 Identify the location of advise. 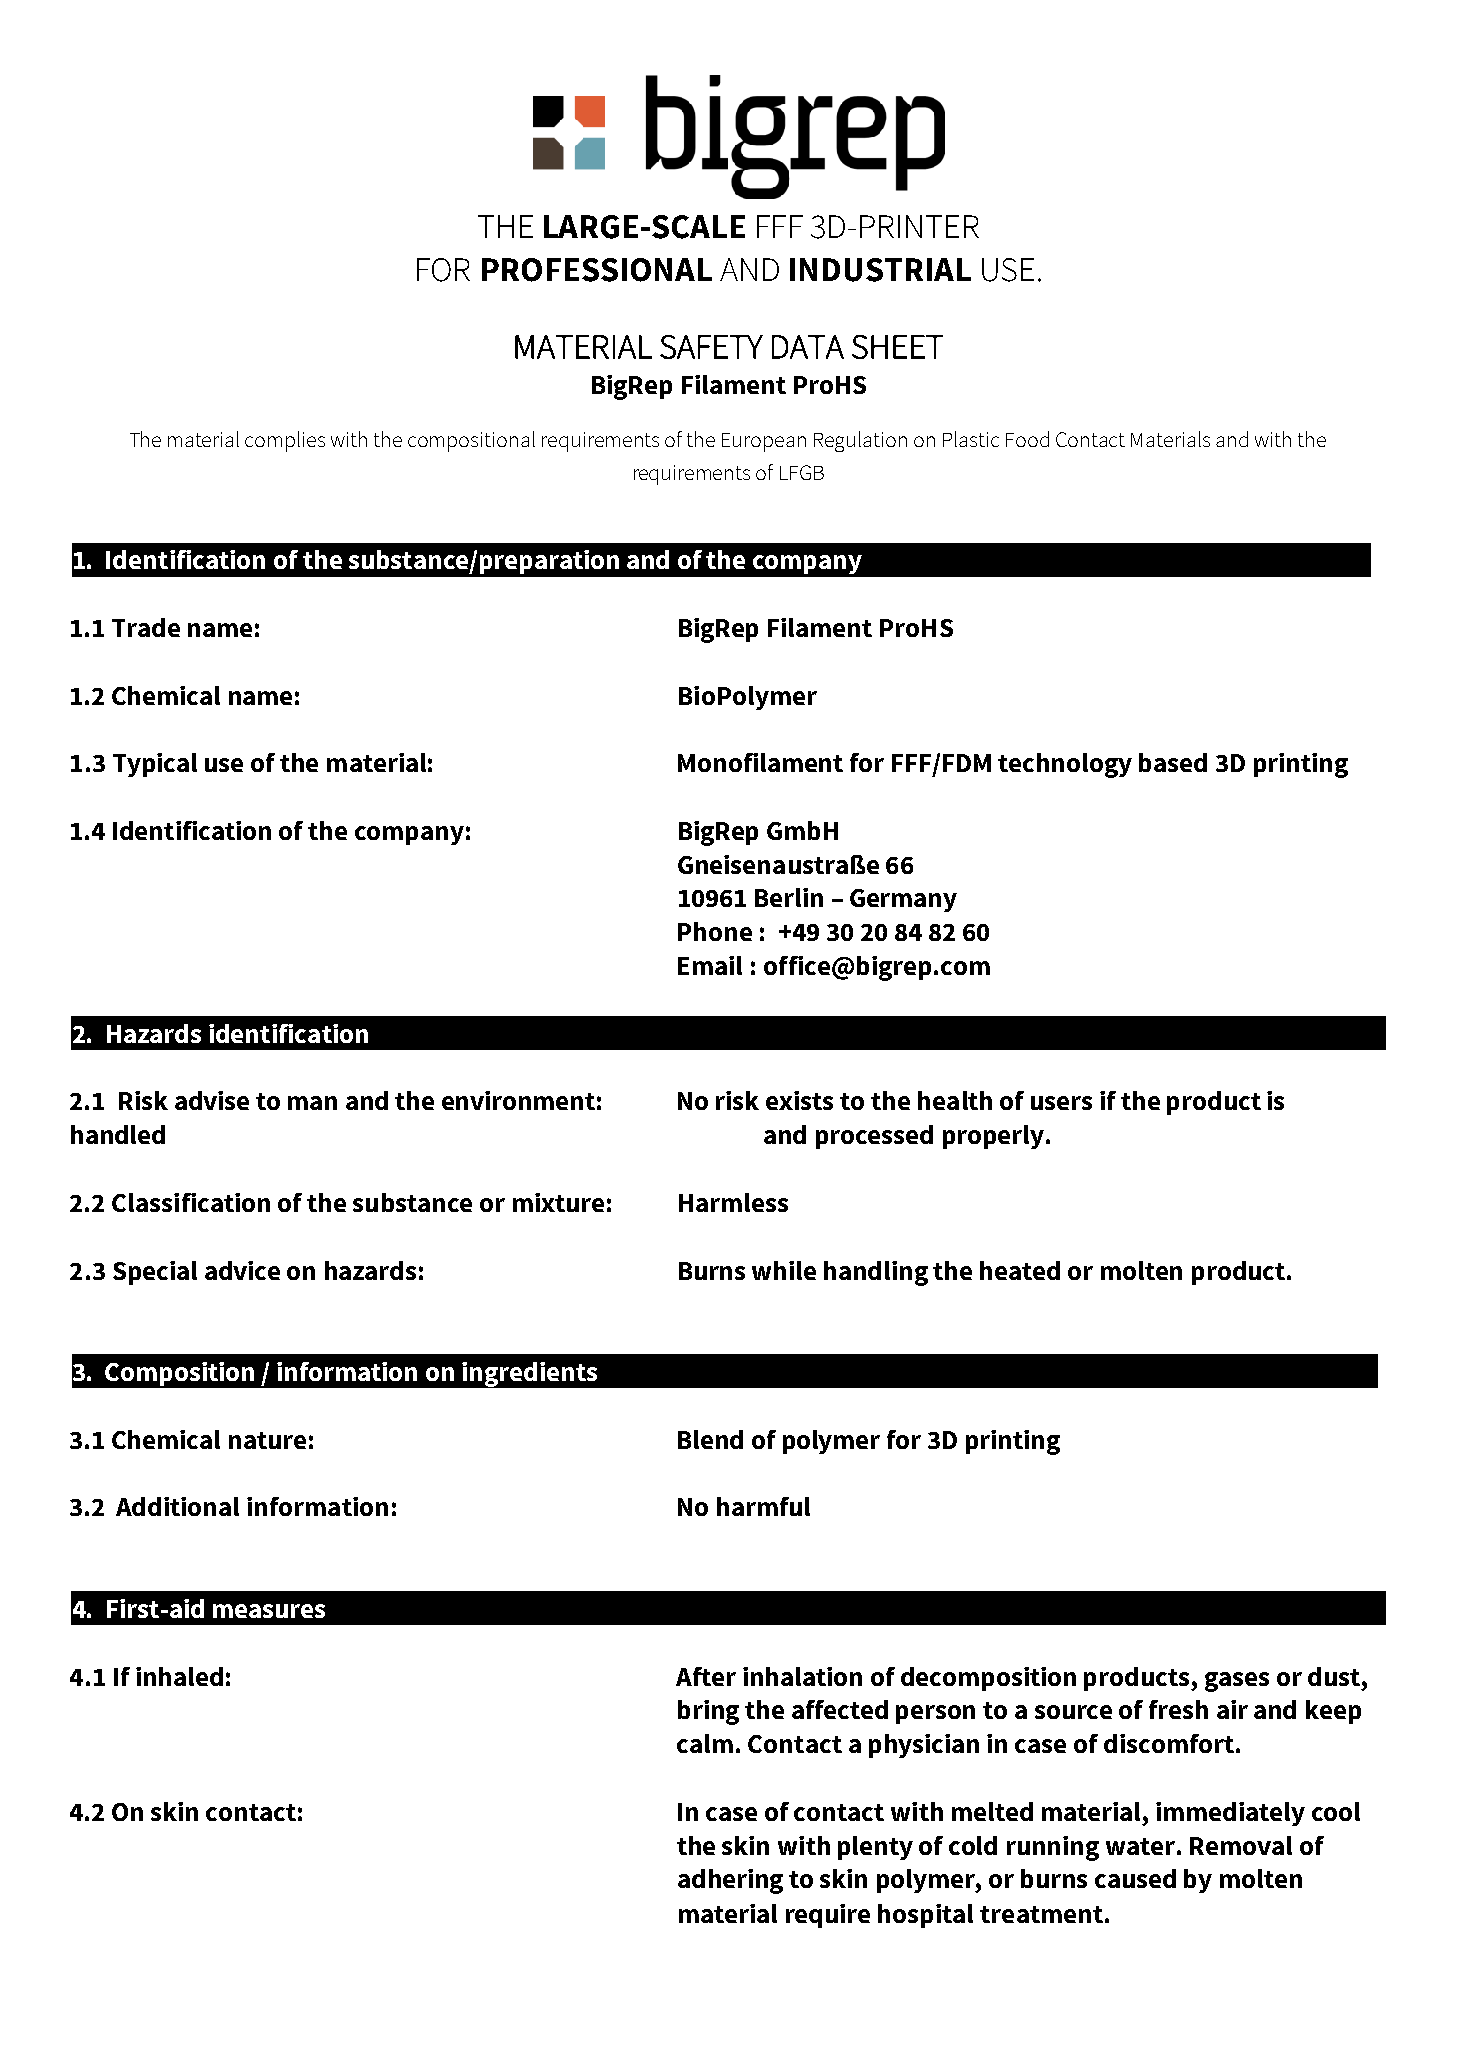
(212, 1100).
